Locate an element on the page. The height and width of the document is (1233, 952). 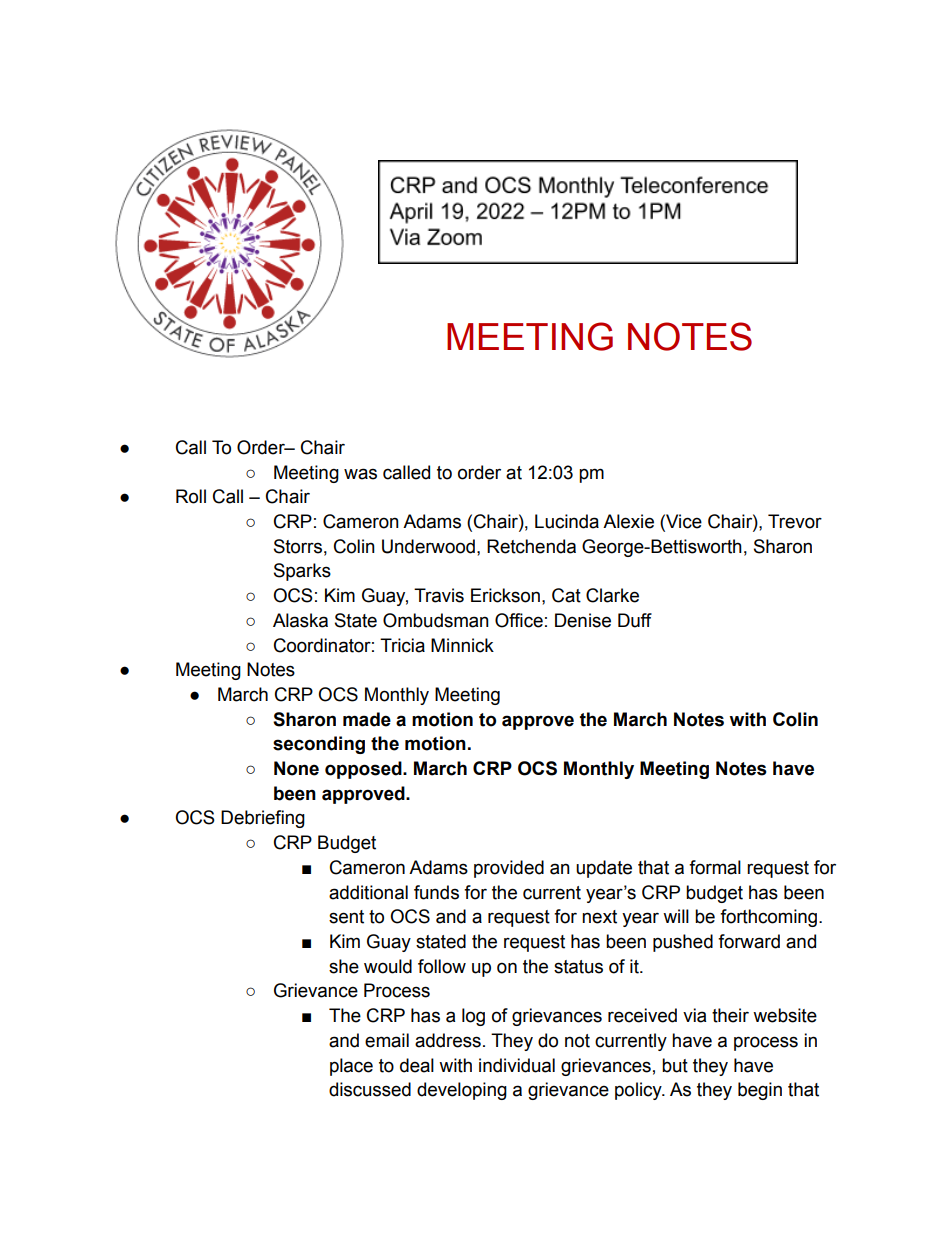
sent is located at coordinates (346, 917).
